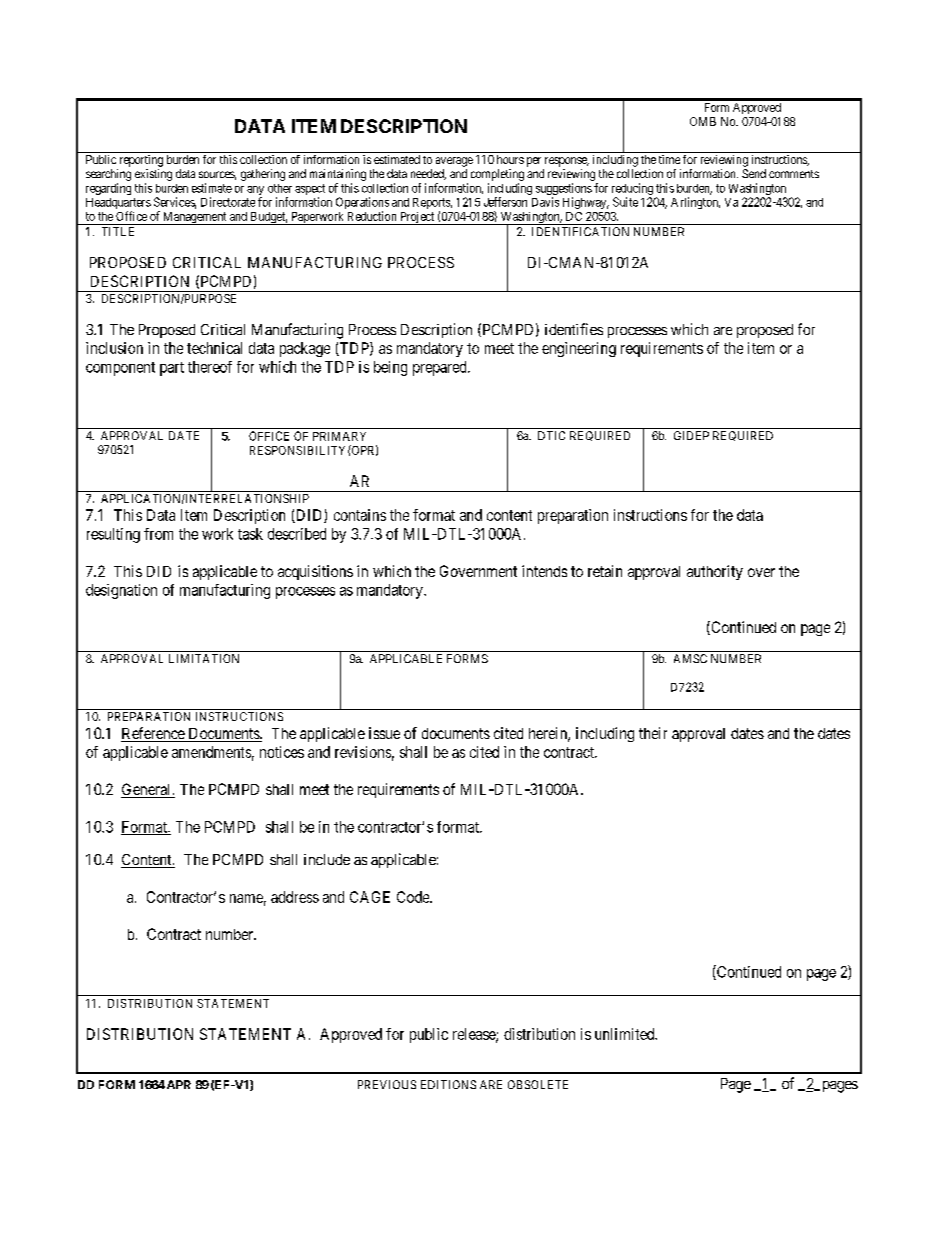 This screenshot has height=1233, width=952. I want to click on existing, so click(153, 175).
